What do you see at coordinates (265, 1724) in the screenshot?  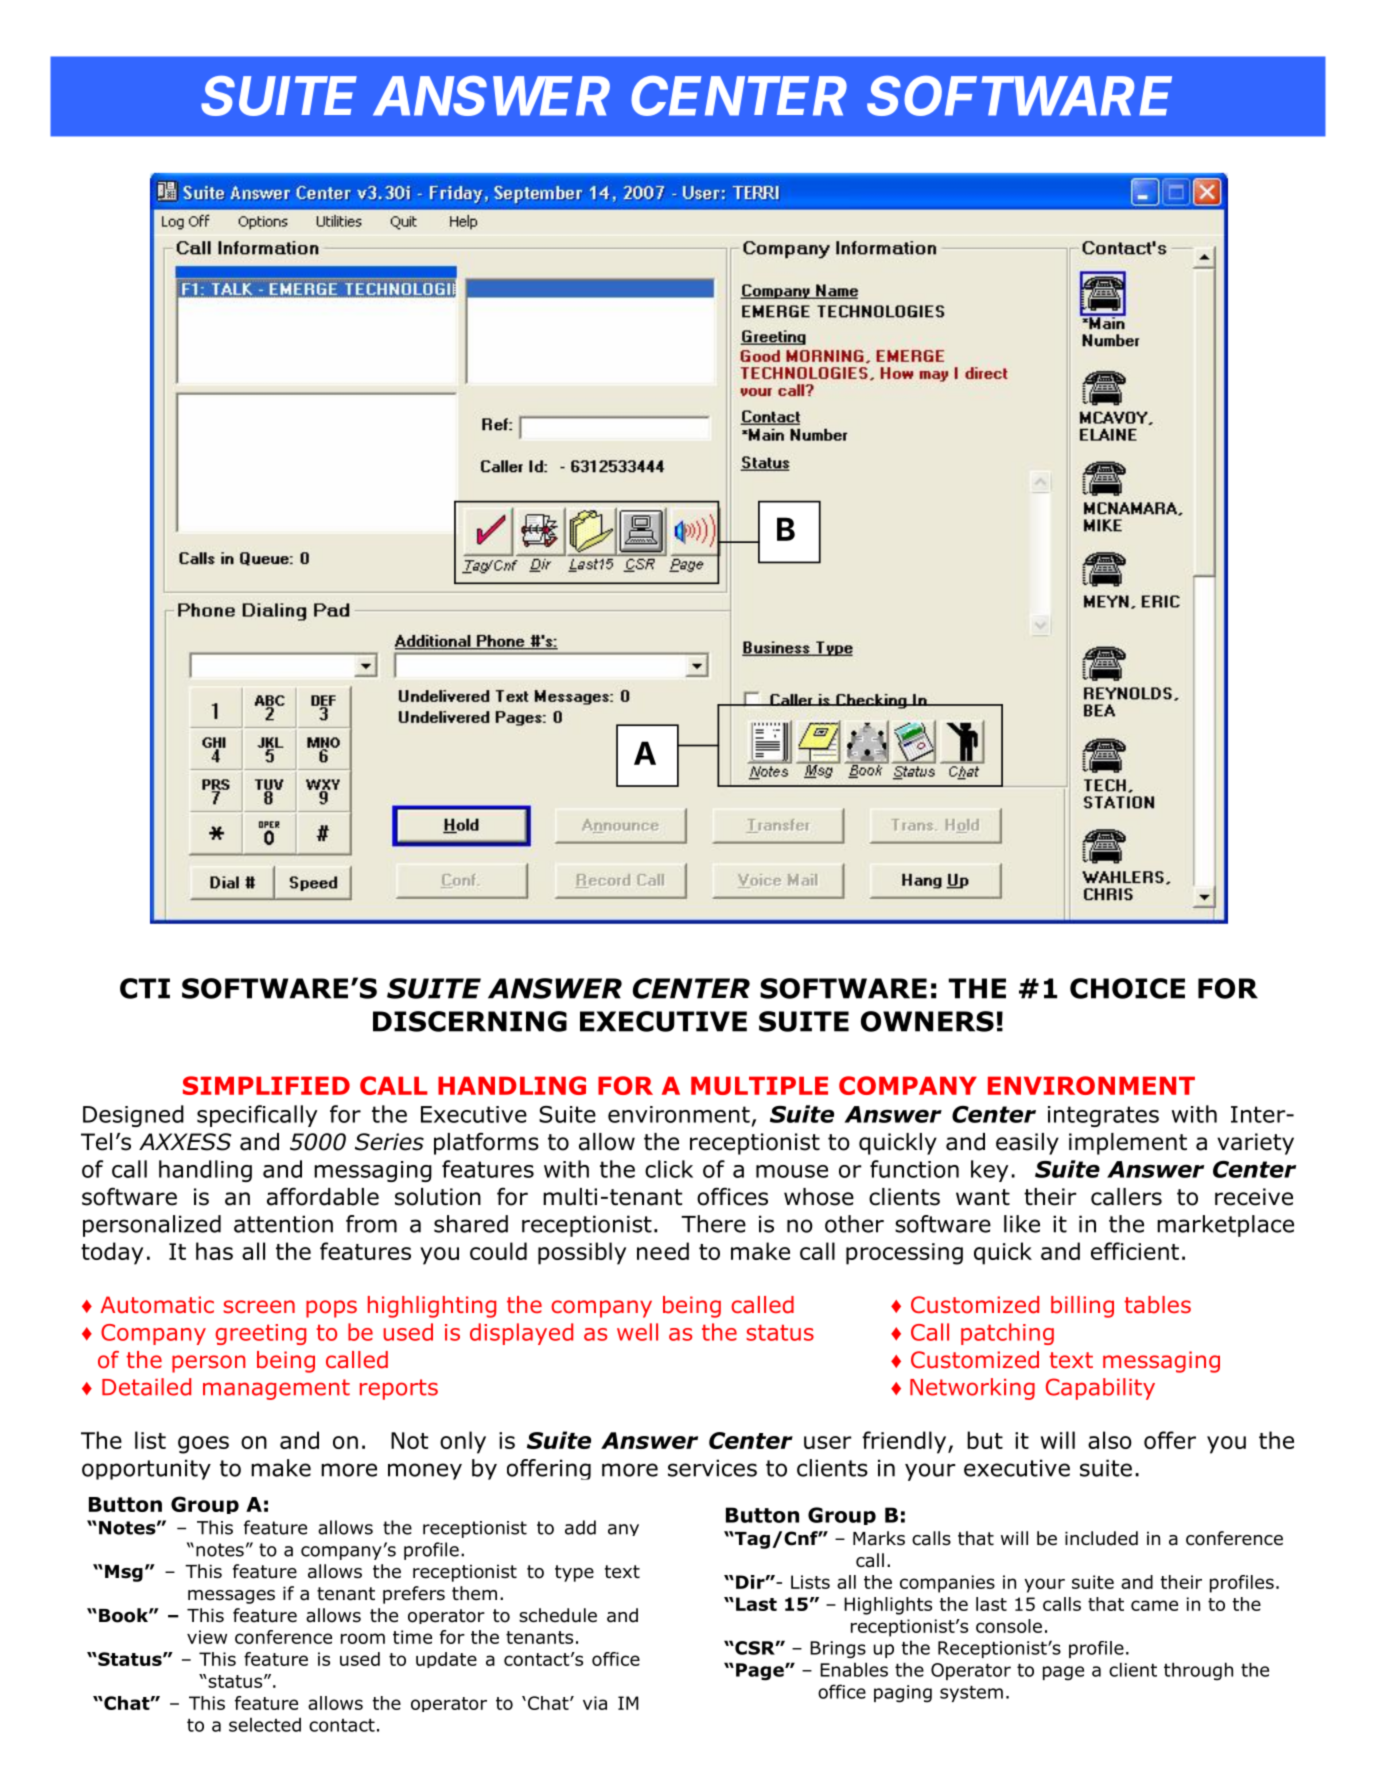 I see `selected` at bounding box center [265, 1724].
